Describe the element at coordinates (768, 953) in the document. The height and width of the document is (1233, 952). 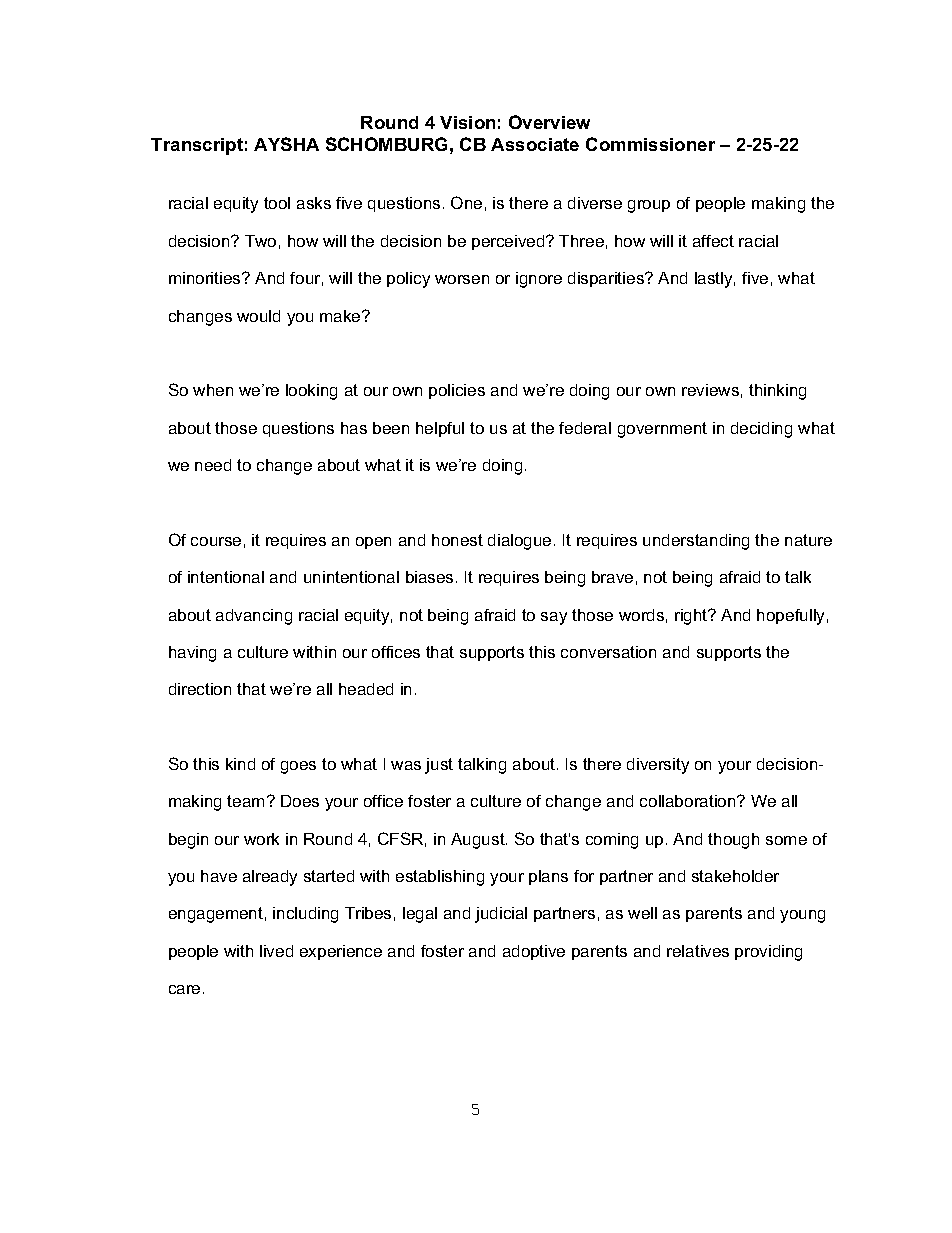
I see `providing` at that location.
